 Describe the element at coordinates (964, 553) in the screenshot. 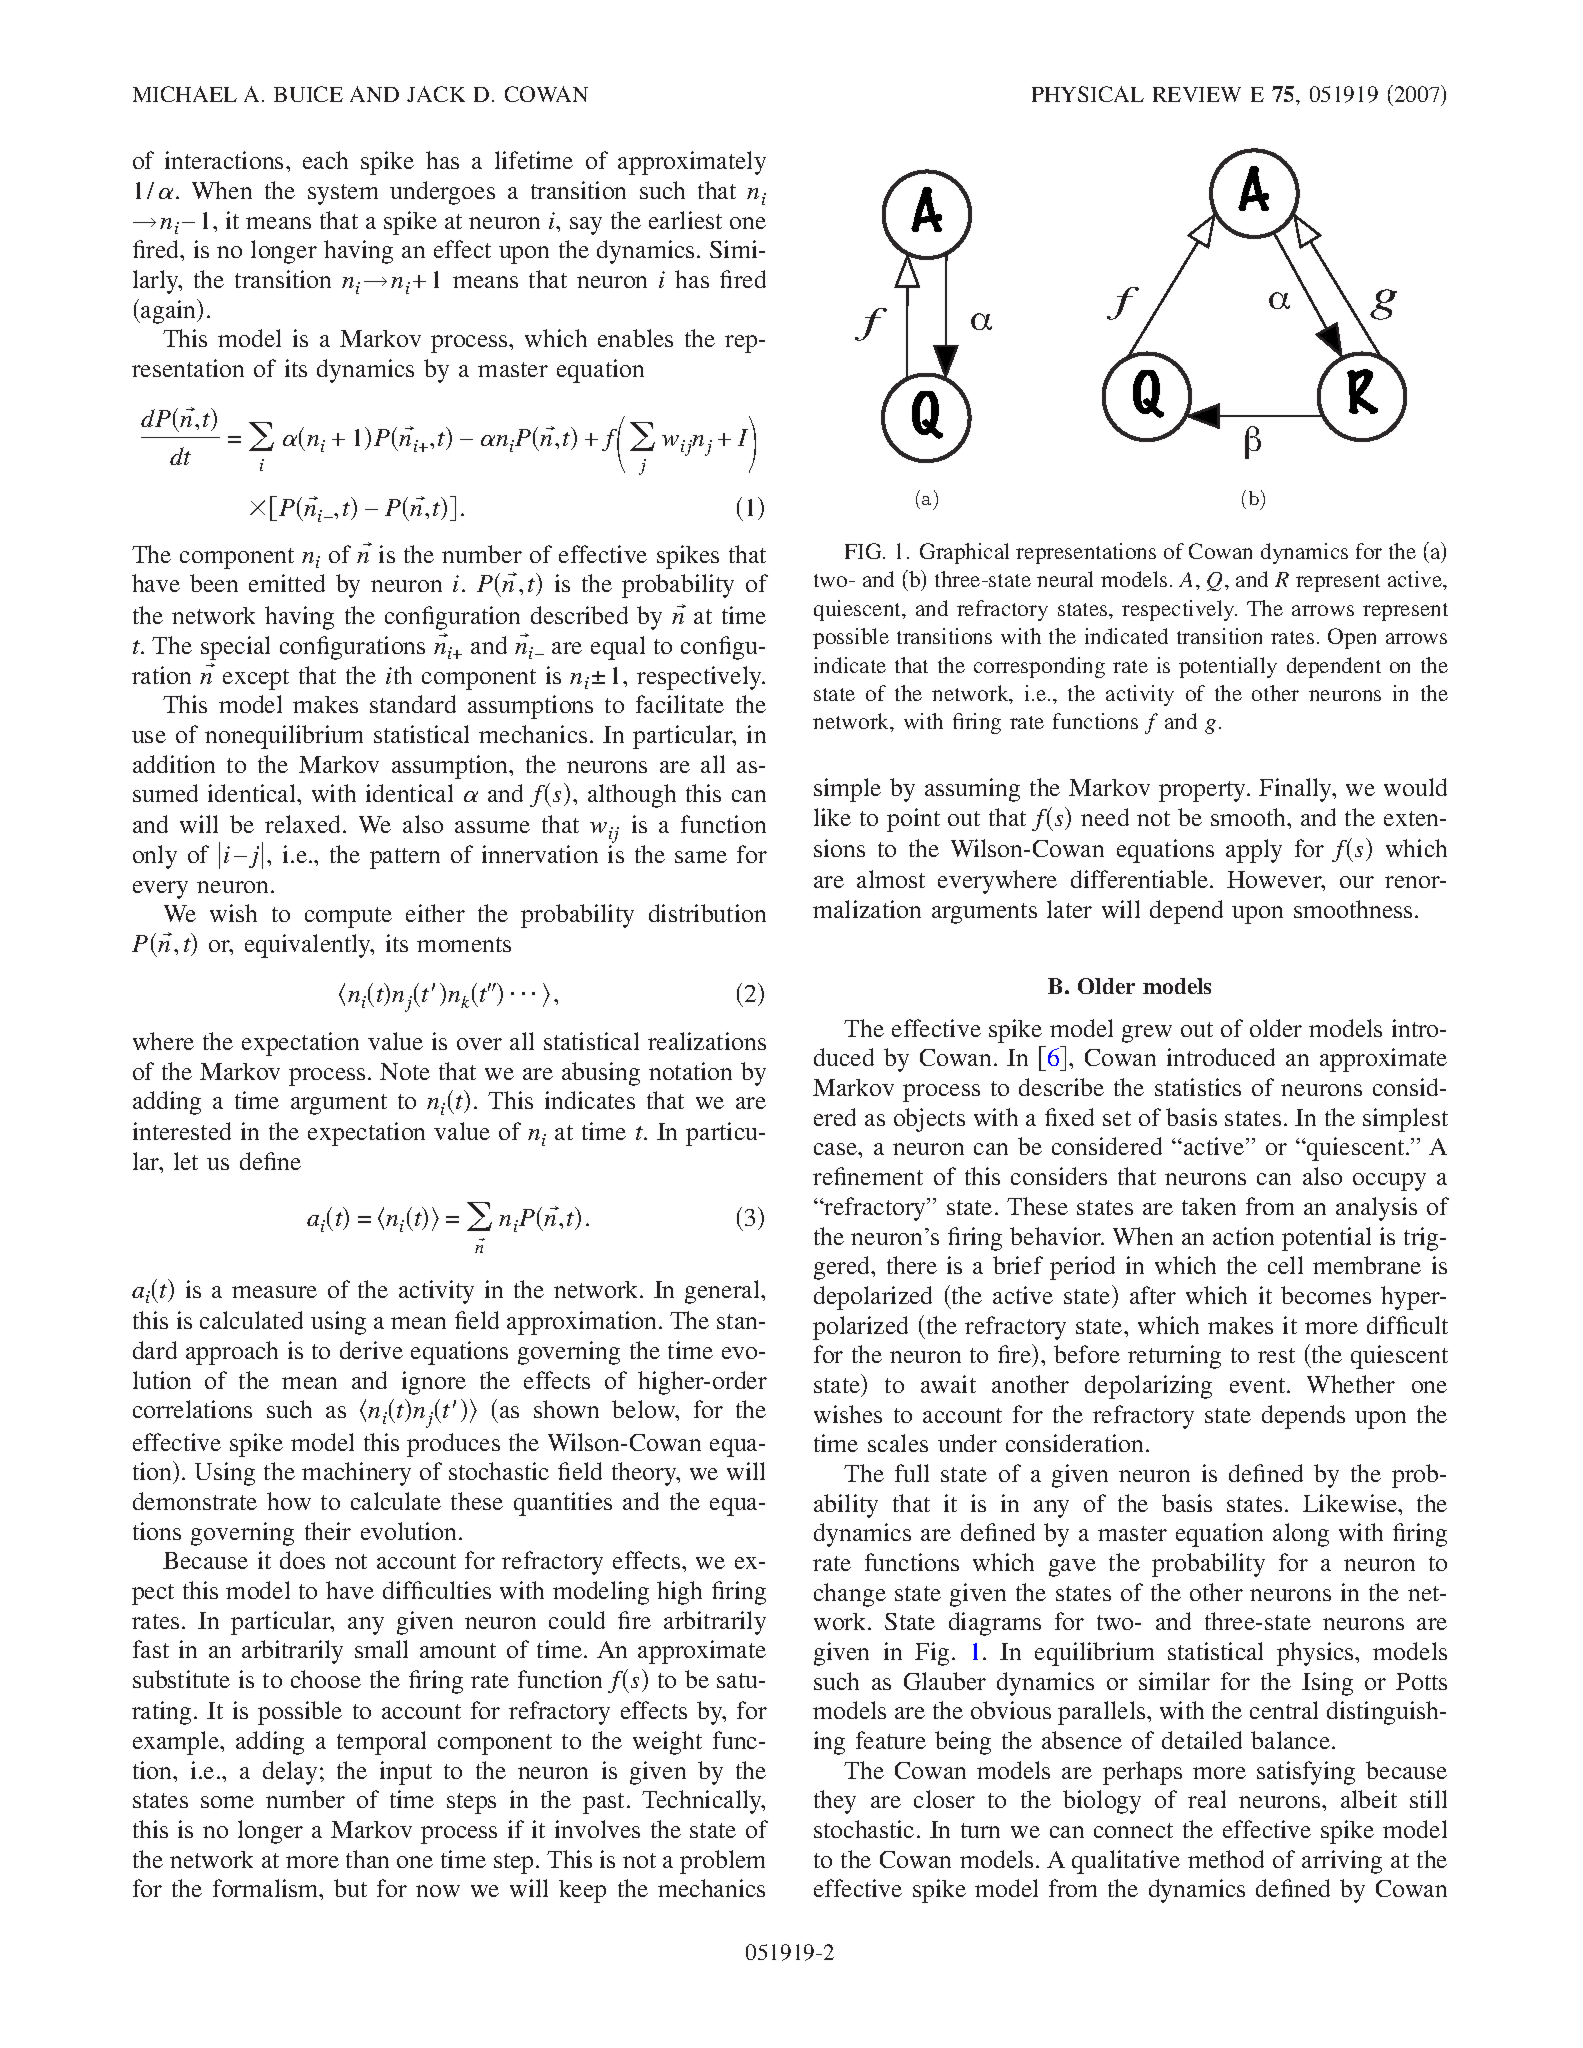

I see `Graphical` at that location.
